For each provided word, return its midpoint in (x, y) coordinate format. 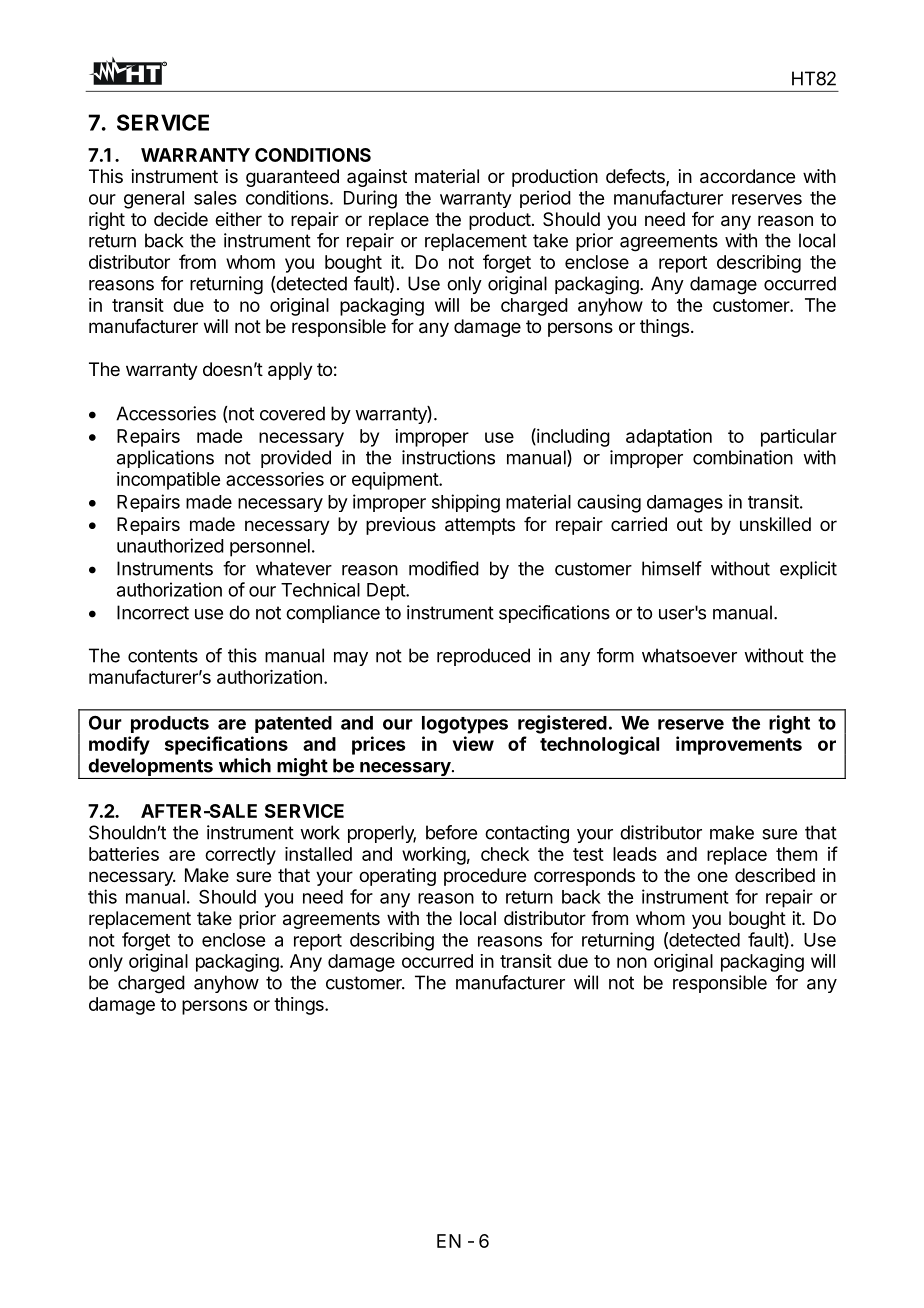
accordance (747, 176)
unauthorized (170, 545)
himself (672, 568)
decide (181, 219)
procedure (485, 877)
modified (444, 568)
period (545, 199)
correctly (240, 856)
